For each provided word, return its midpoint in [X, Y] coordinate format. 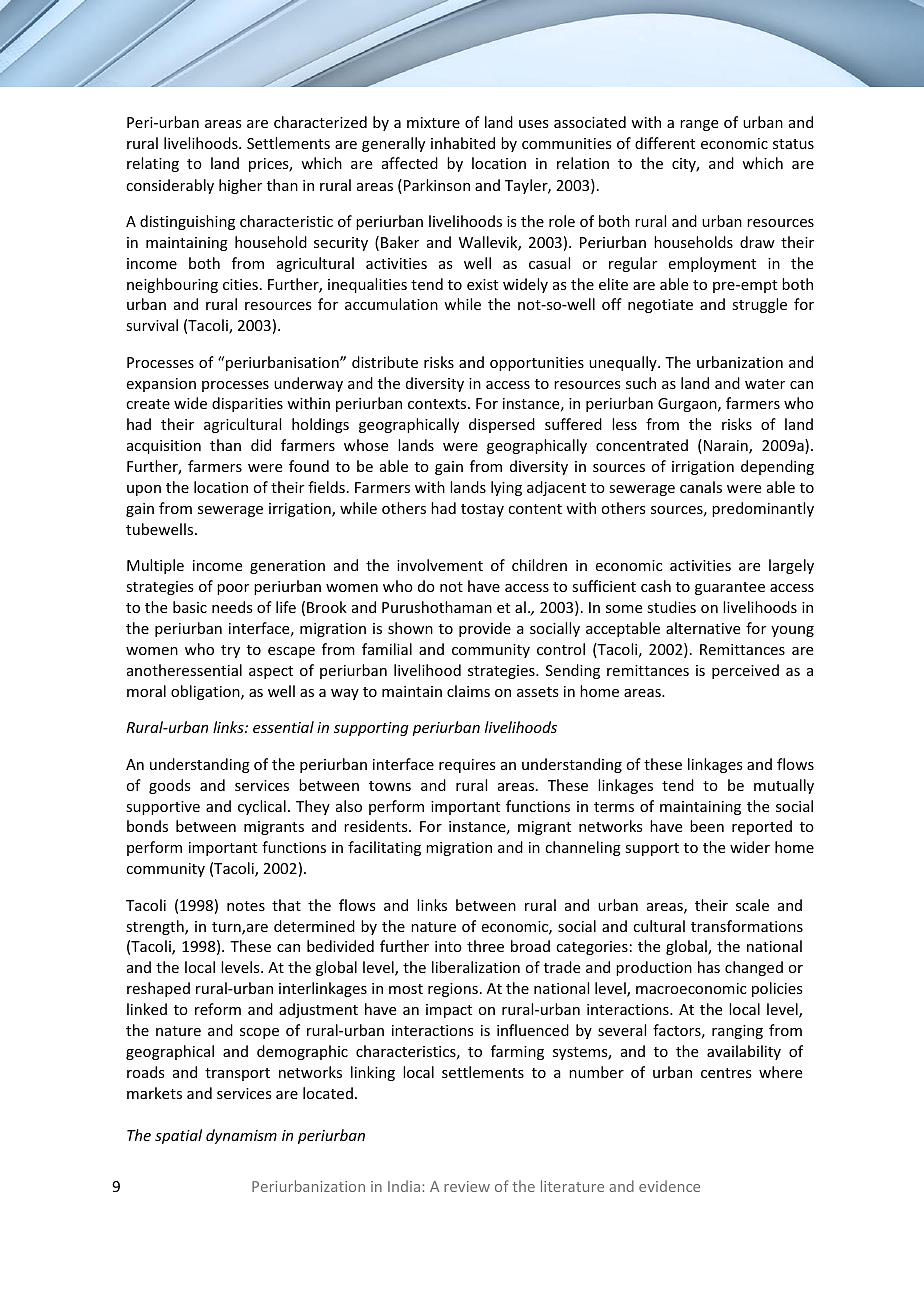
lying [506, 488]
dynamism [241, 1136]
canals [701, 487]
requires [467, 766]
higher [240, 186]
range [699, 125]
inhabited [463, 143]
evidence [669, 1186]
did [261, 445]
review [467, 1186]
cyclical [262, 807]
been [707, 826]
